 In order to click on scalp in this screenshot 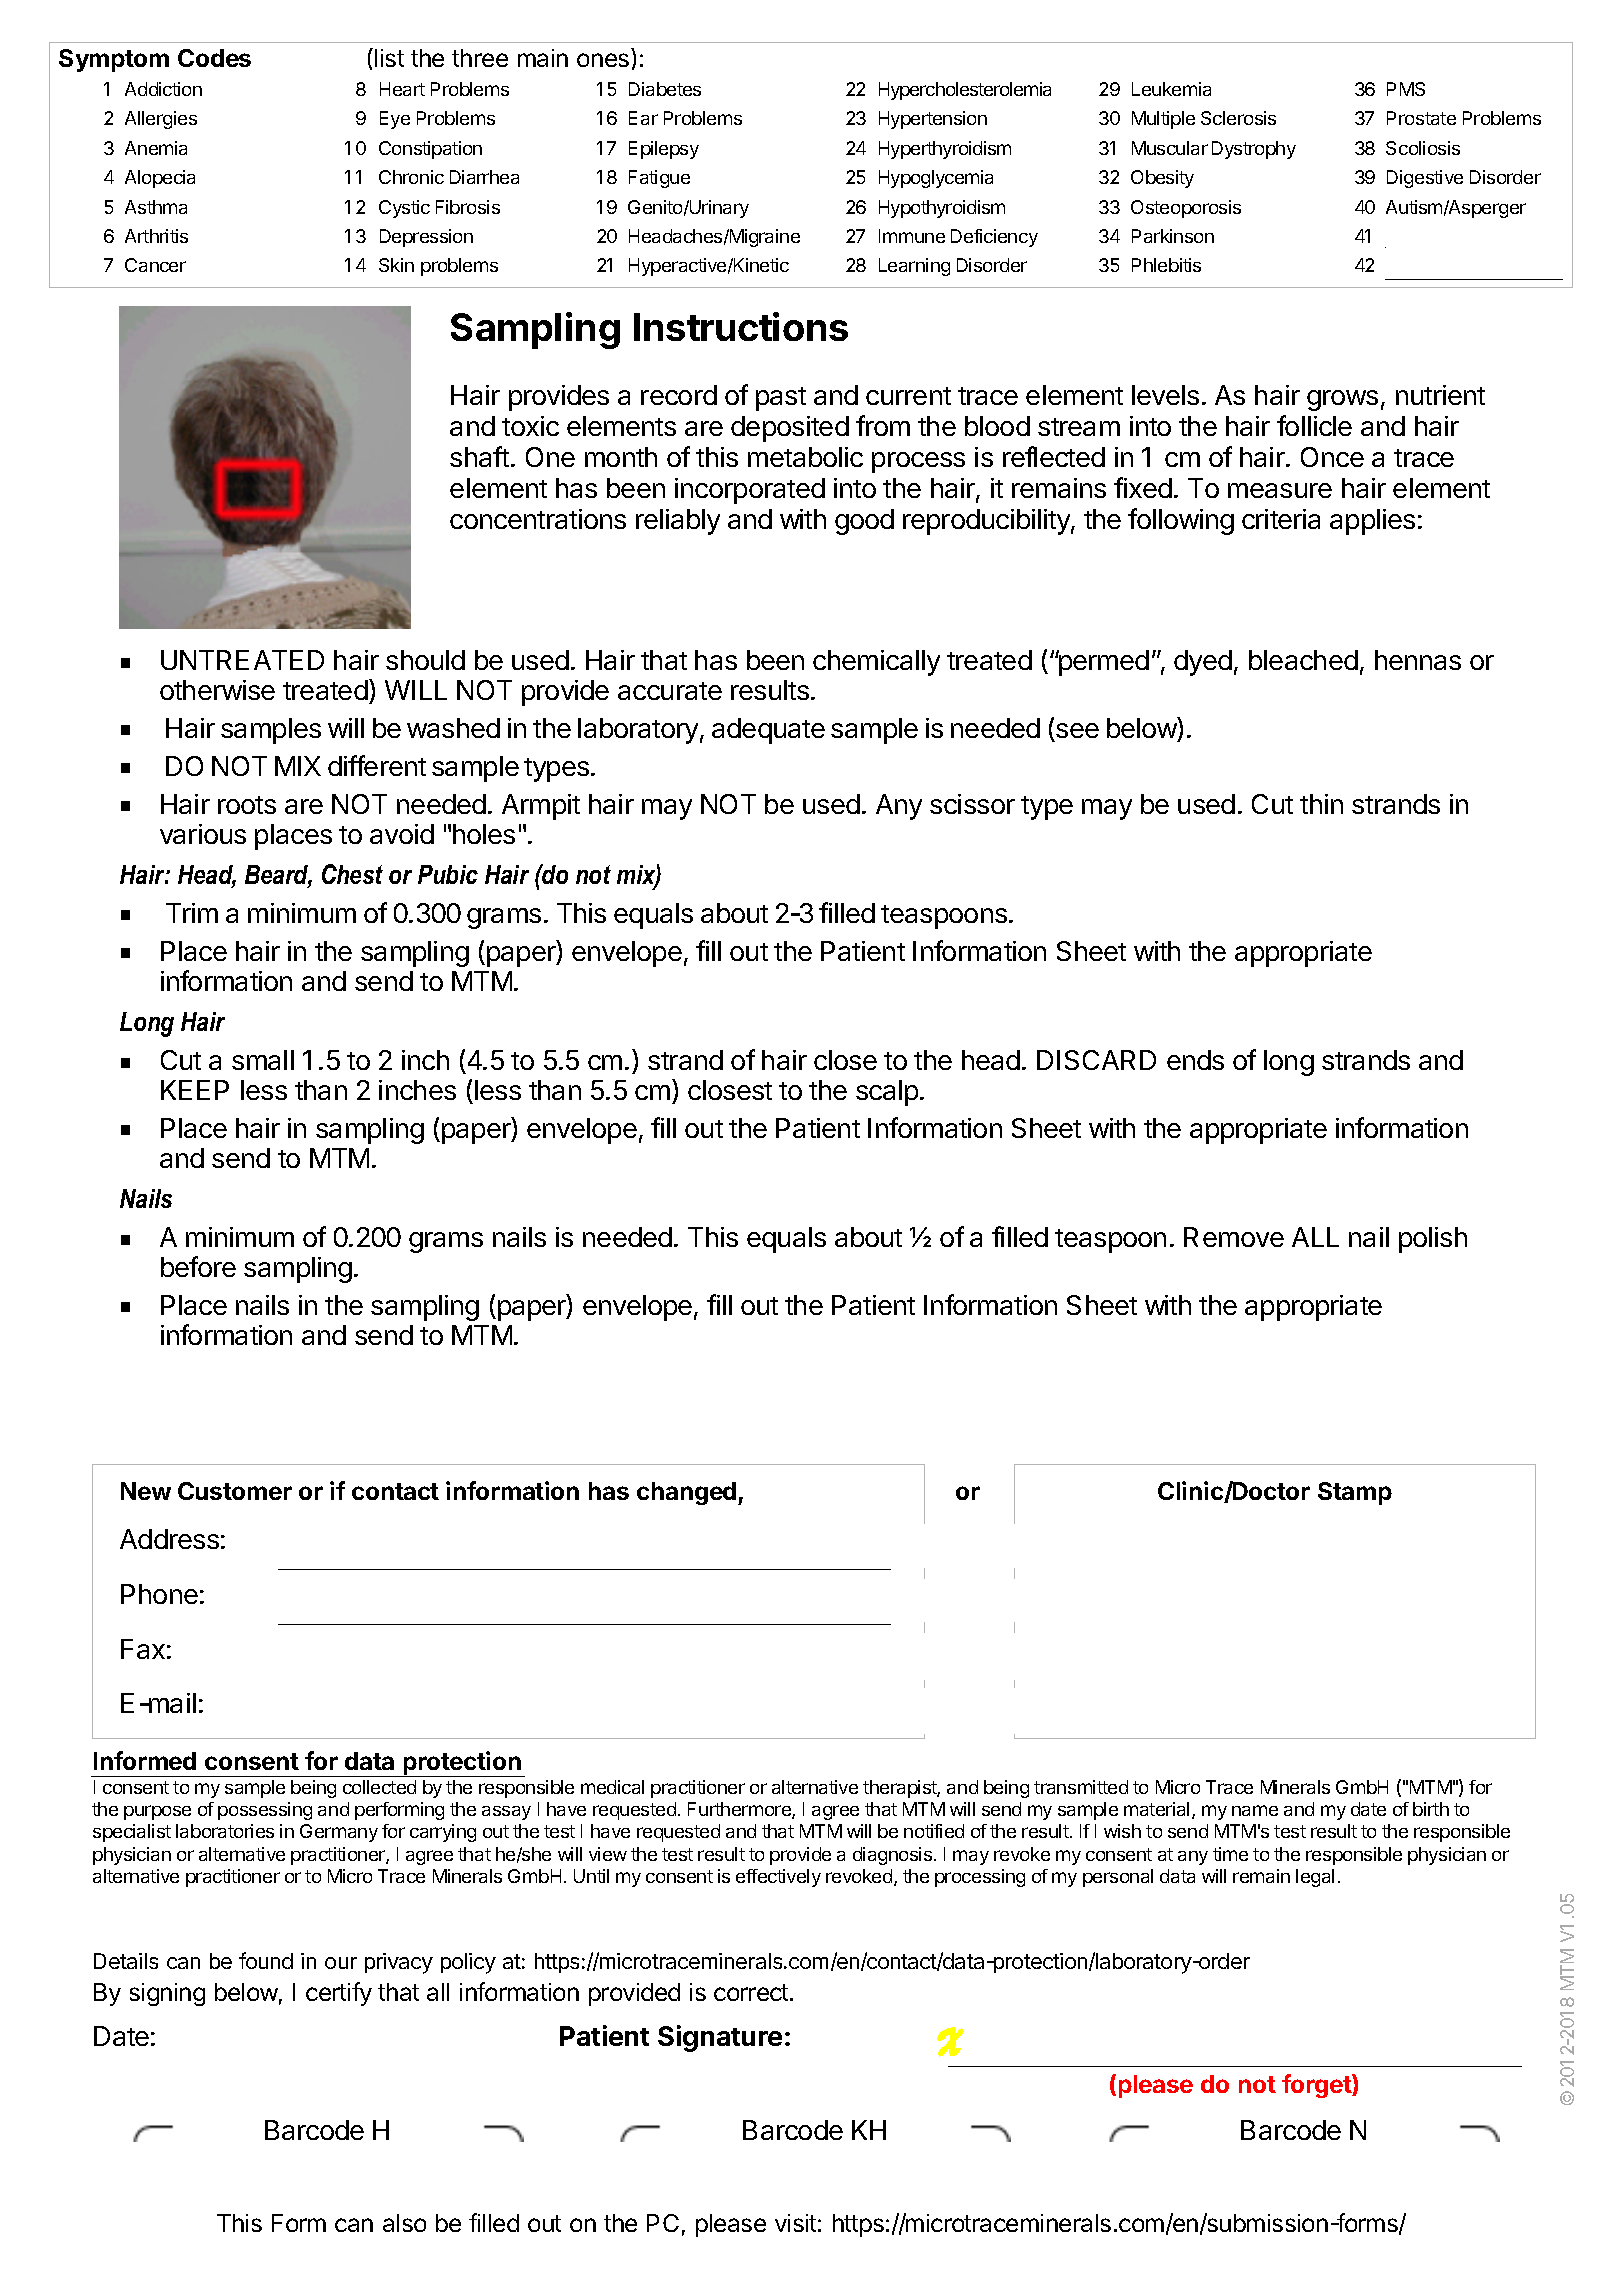, I will do `click(887, 1093)`.
